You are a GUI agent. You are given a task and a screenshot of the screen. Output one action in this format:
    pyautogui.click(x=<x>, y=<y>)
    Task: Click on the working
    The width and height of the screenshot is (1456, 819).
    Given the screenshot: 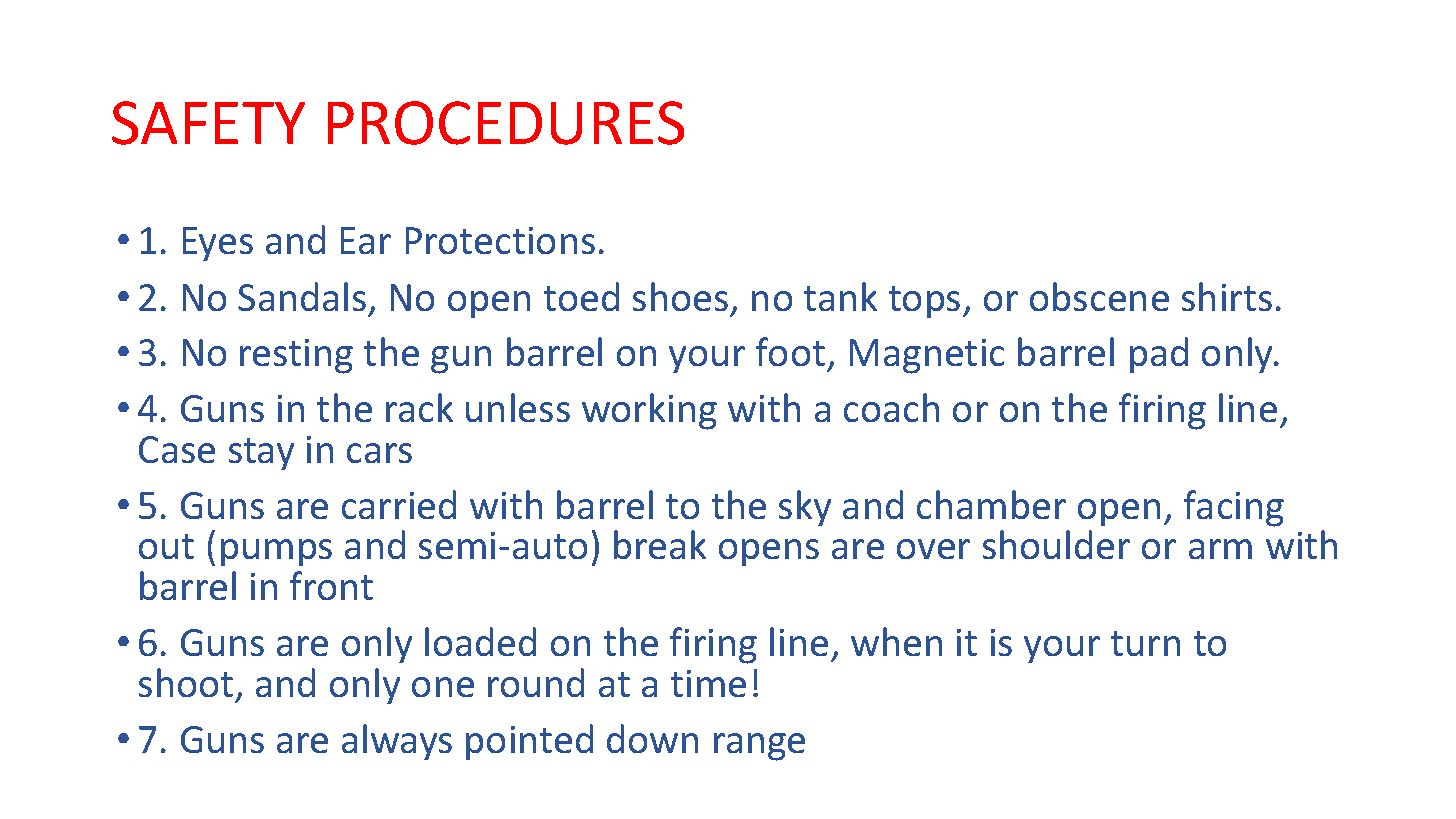 What is the action you would take?
    pyautogui.click(x=649, y=411)
